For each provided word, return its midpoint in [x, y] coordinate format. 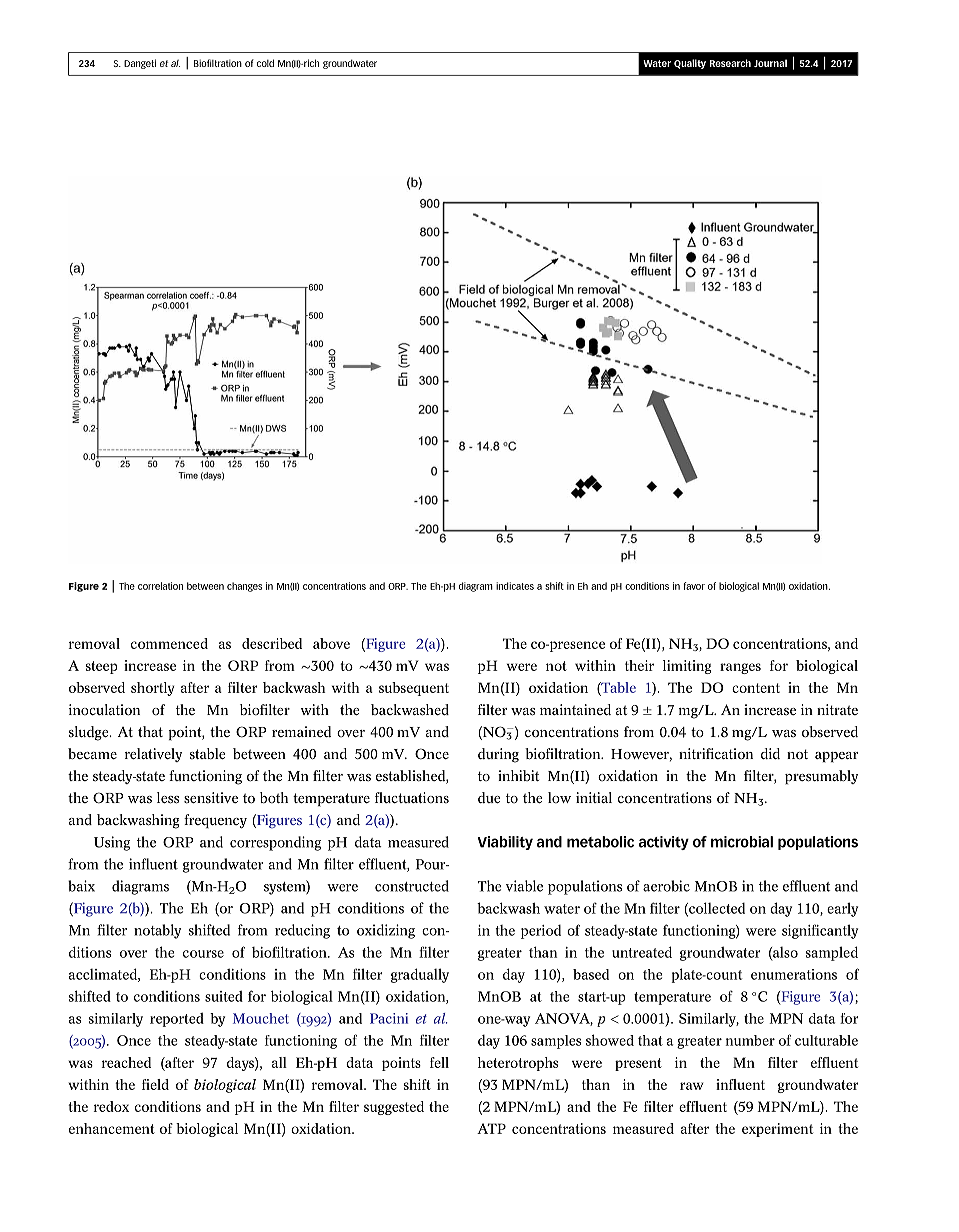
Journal [770, 63]
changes [244, 587]
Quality [690, 64]
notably [157, 931]
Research [730, 63]
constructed [412, 886]
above [331, 643]
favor [694, 586]
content [756, 688]
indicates [515, 586]
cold [265, 63]
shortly [152, 689]
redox [111, 1106]
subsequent [414, 689]
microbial [742, 842]
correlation [160, 586]
